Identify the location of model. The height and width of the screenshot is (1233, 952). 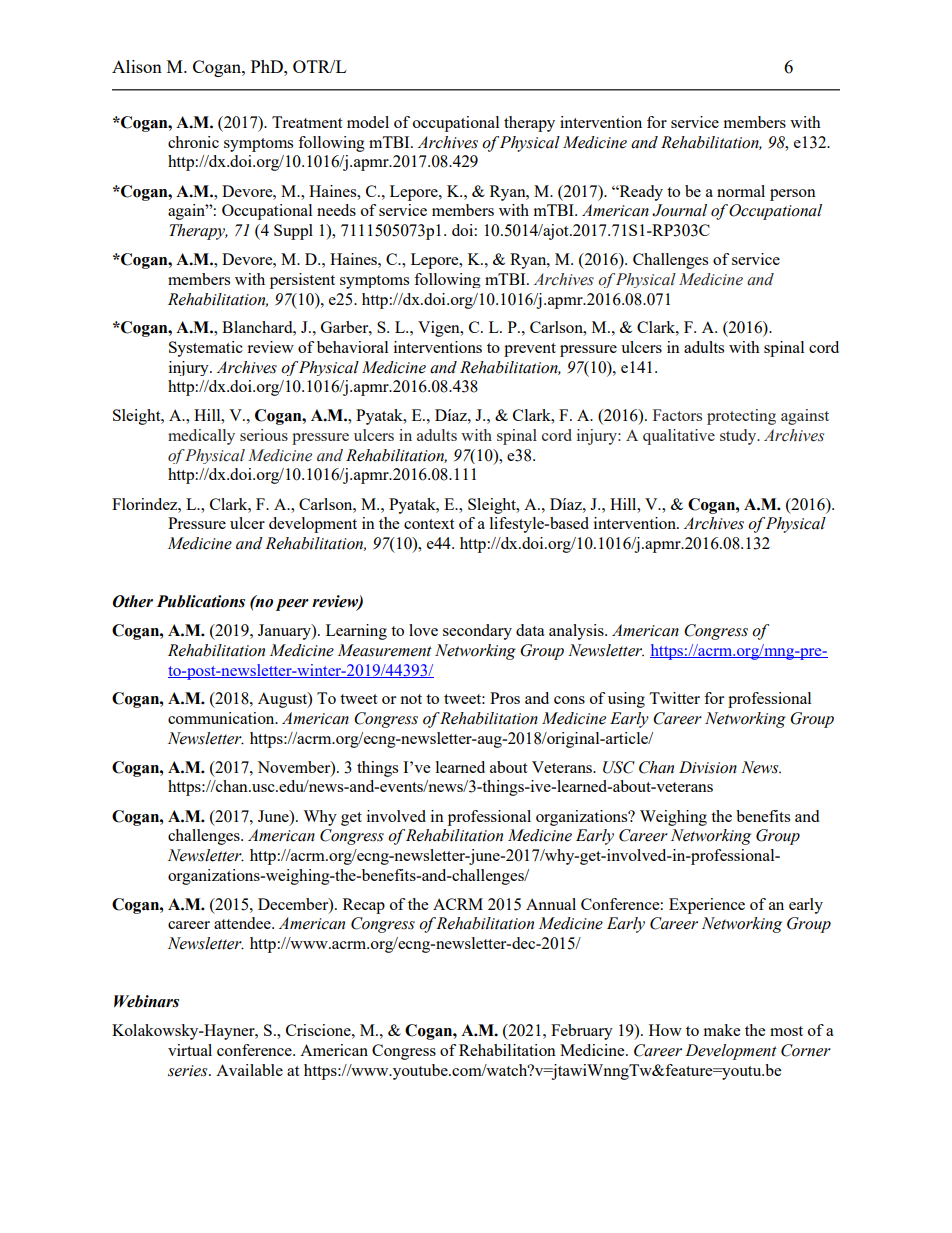
(368, 122).
